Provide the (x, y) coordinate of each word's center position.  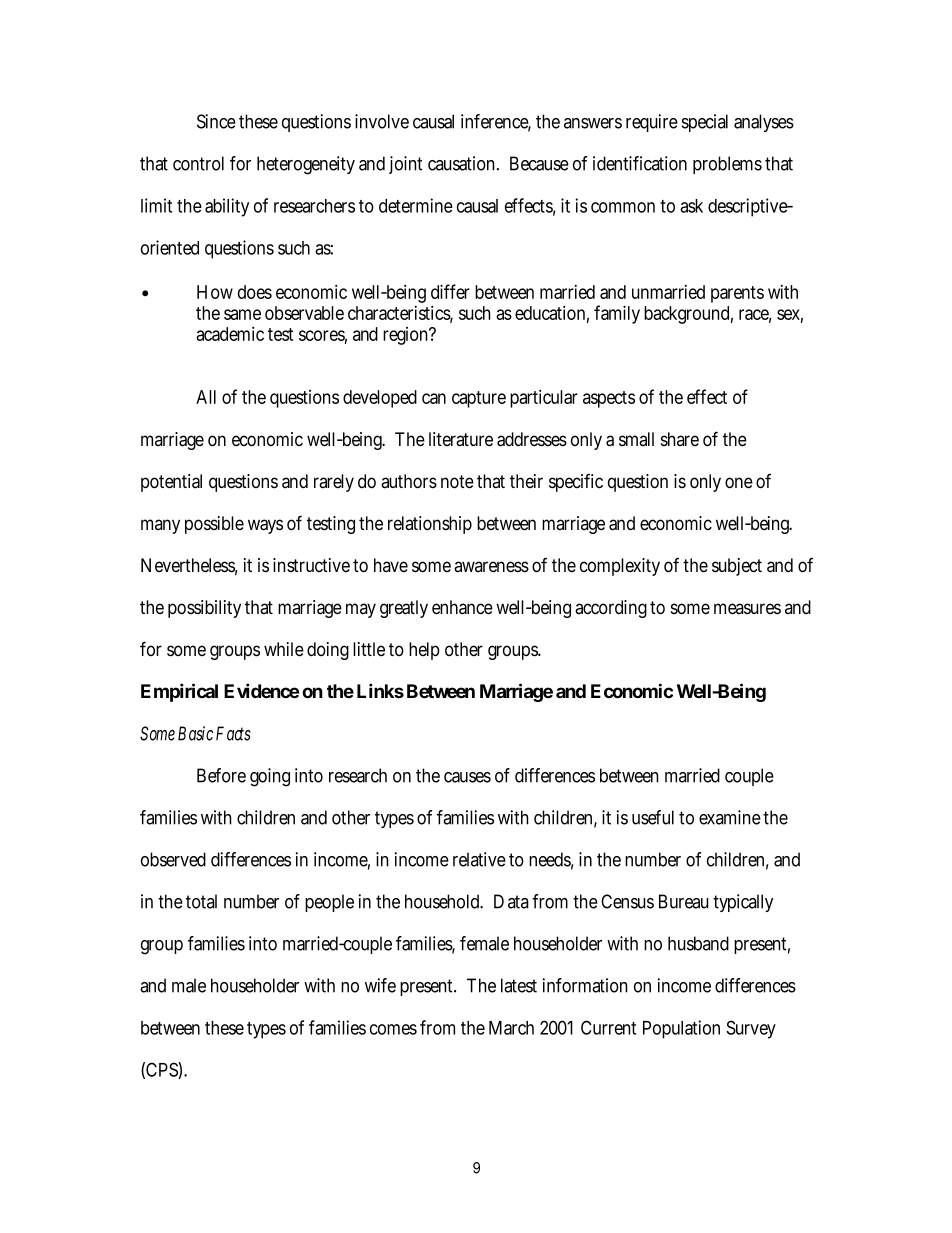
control (198, 163)
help (424, 651)
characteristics (400, 314)
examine (730, 817)
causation (463, 163)
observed (173, 859)
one (739, 483)
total (201, 901)
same (242, 314)
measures (747, 609)
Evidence (261, 690)
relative (479, 859)
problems (727, 165)
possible (214, 525)
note (457, 482)
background (688, 315)
